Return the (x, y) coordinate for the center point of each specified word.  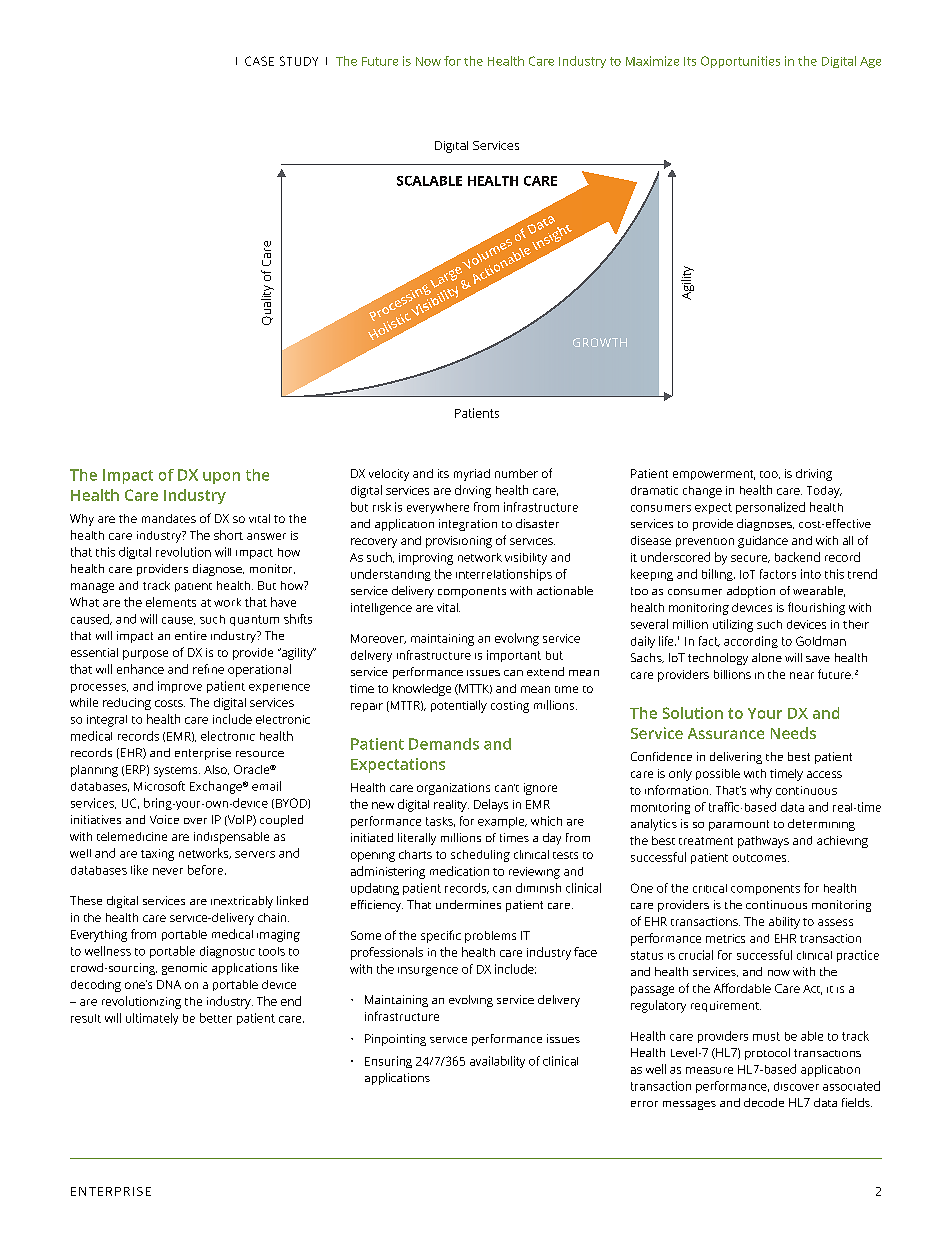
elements (171, 602)
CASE (259, 61)
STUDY (299, 61)
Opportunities (740, 62)
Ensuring (388, 1062)
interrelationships (504, 575)
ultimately (152, 1019)
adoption (751, 592)
